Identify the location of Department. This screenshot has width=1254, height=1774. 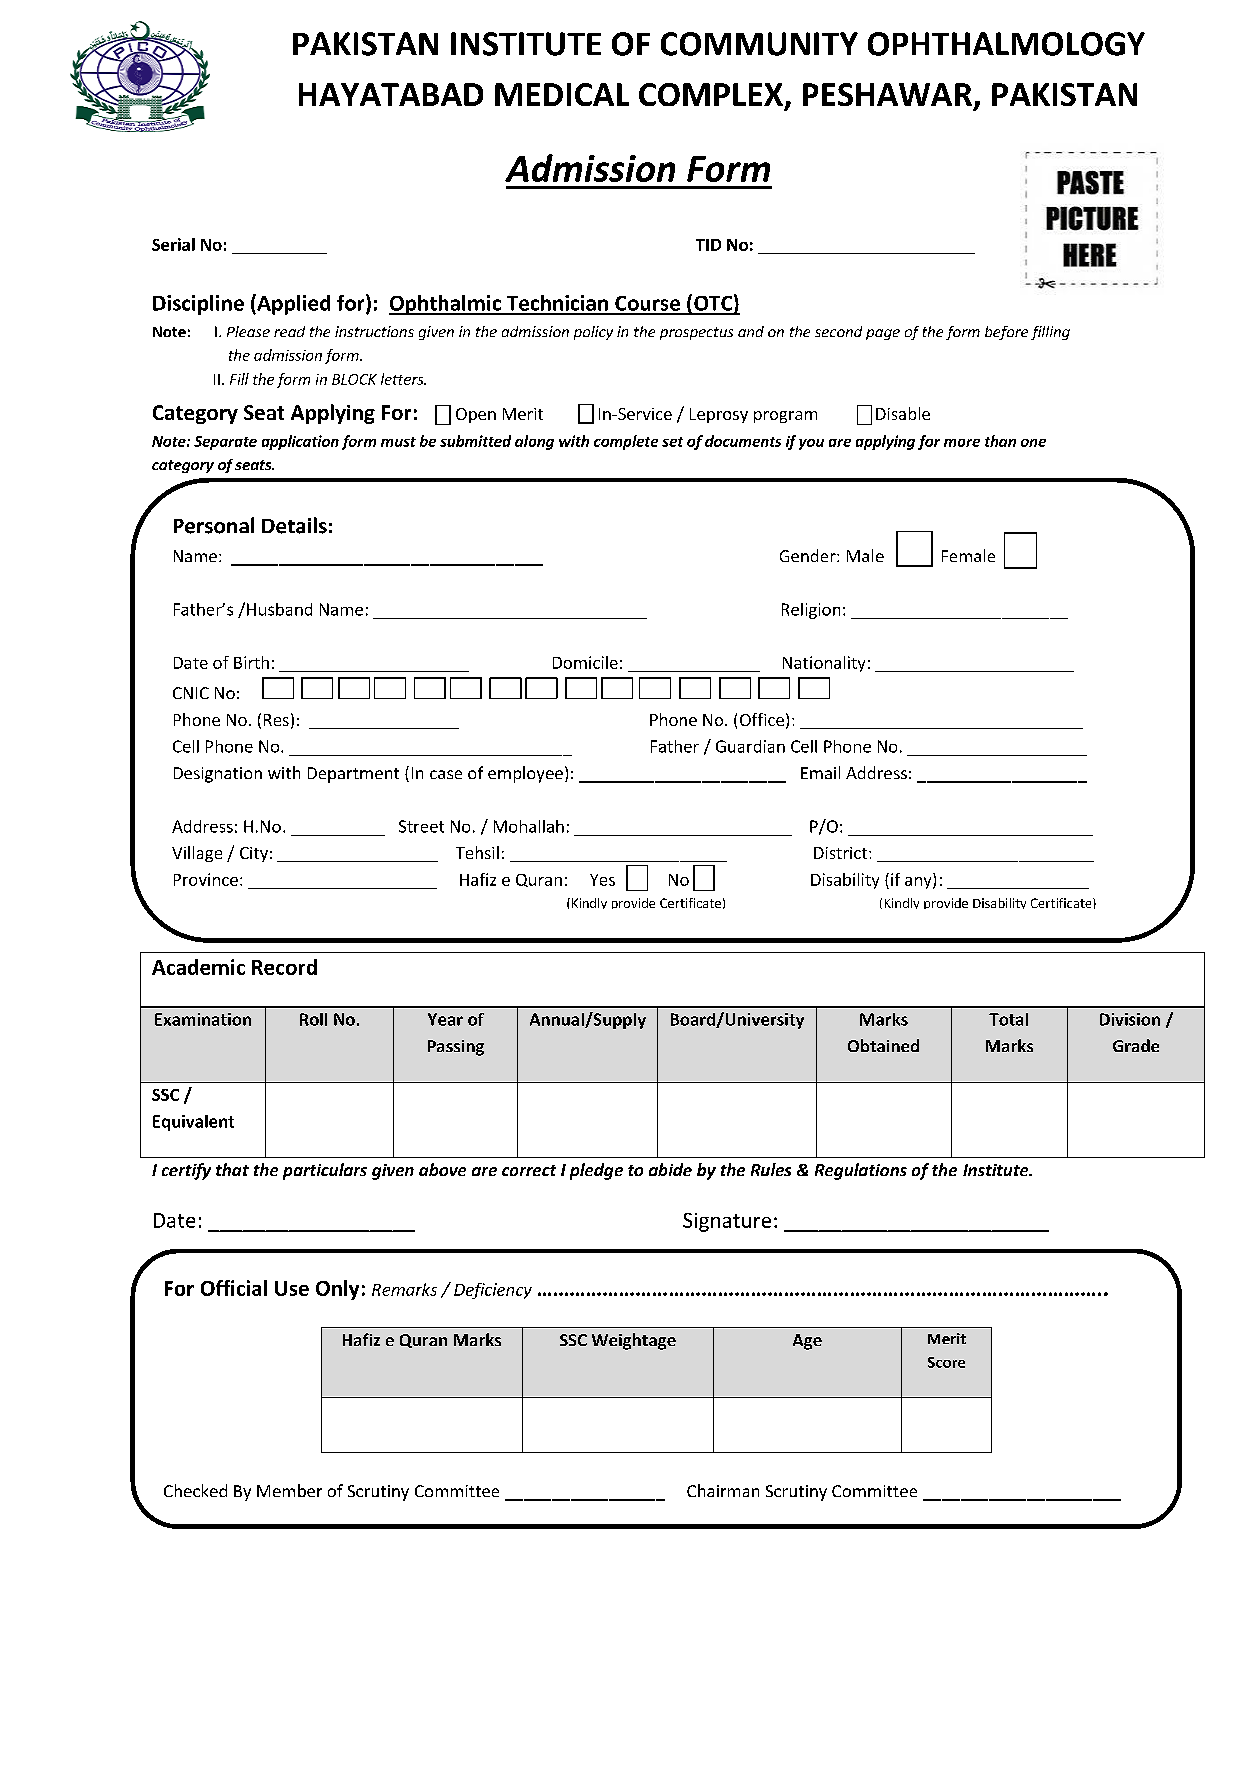
(353, 775).
